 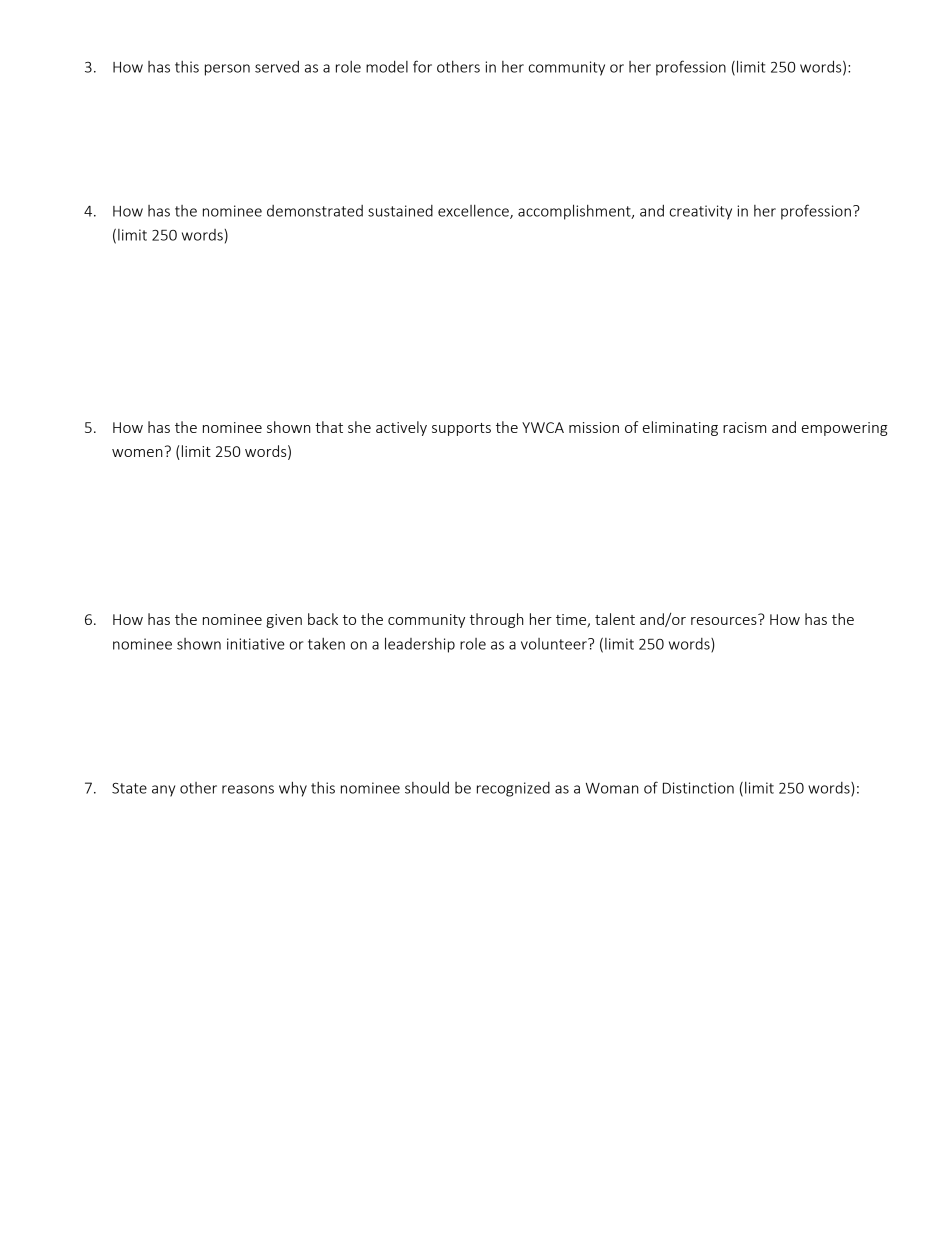 I want to click on women, so click(x=137, y=453).
